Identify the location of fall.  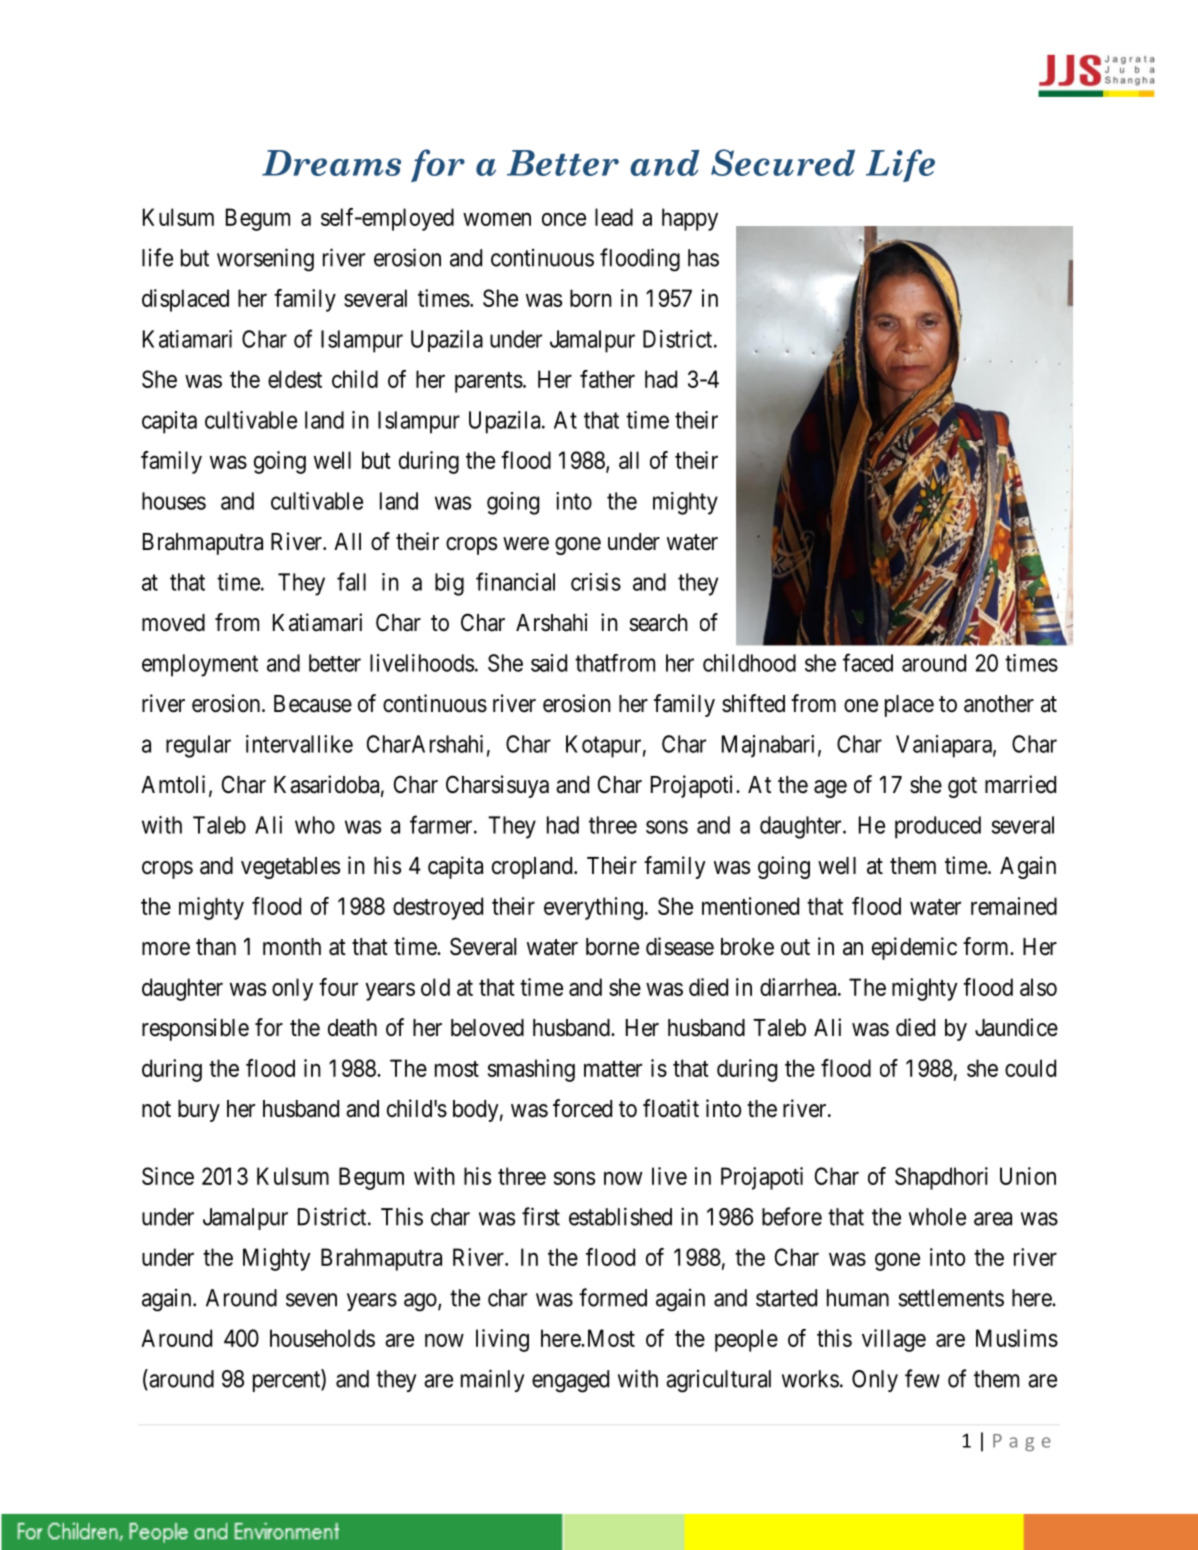
(351, 581).
